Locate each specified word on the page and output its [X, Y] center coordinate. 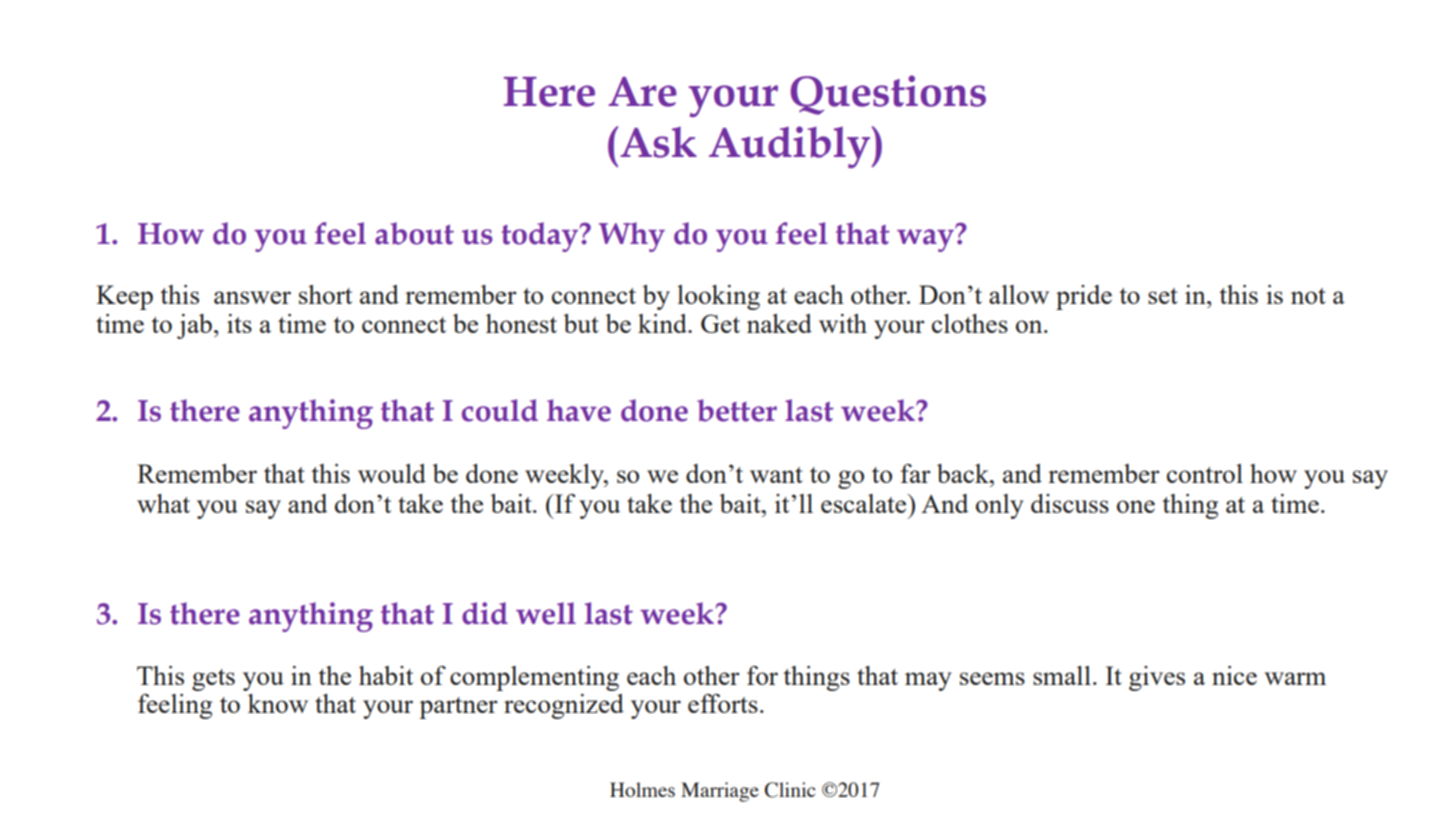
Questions [888, 95]
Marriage [720, 792]
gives [1157, 678]
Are [642, 92]
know [278, 703]
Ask [658, 142]
